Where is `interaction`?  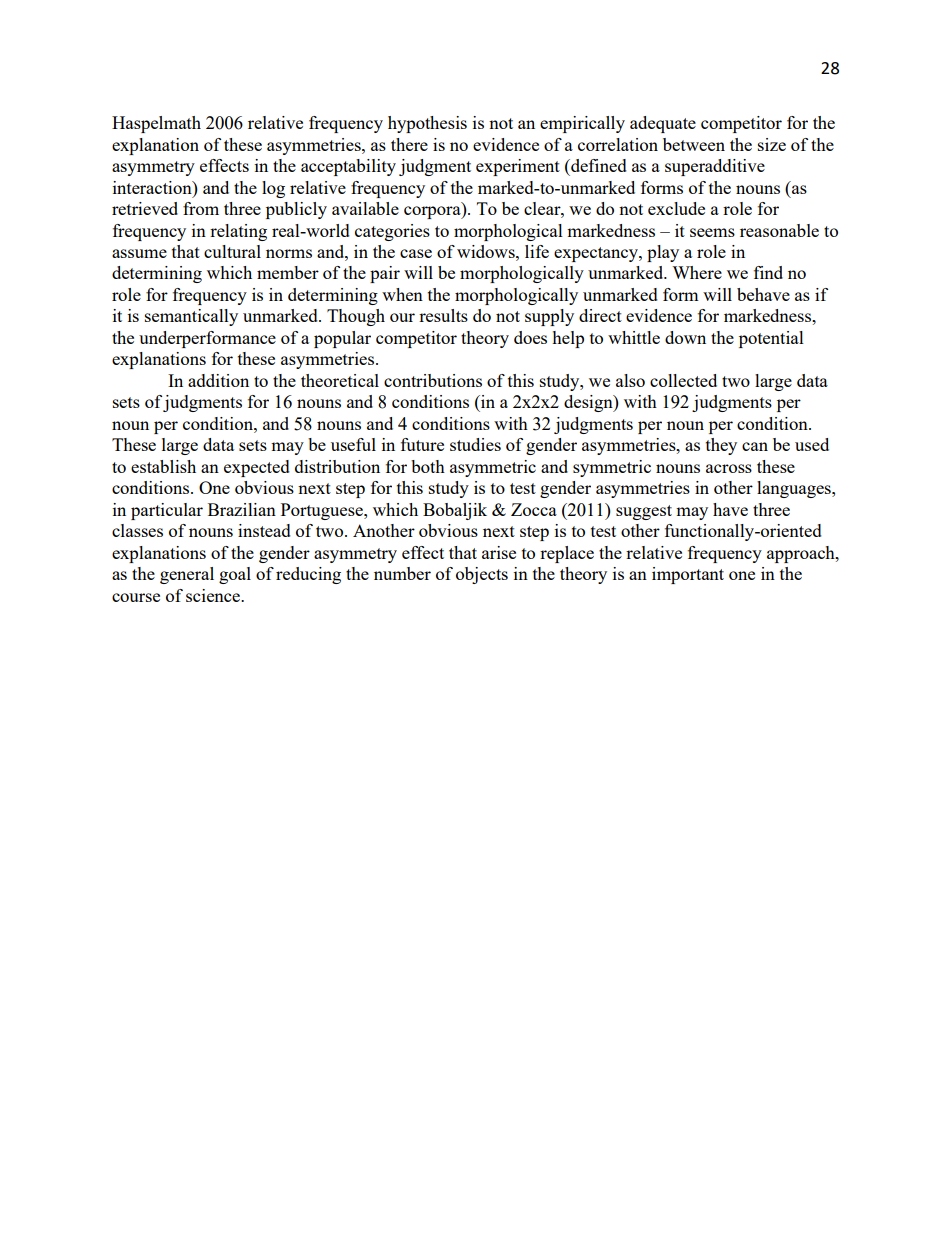
interaction is located at coordinates (153, 187).
